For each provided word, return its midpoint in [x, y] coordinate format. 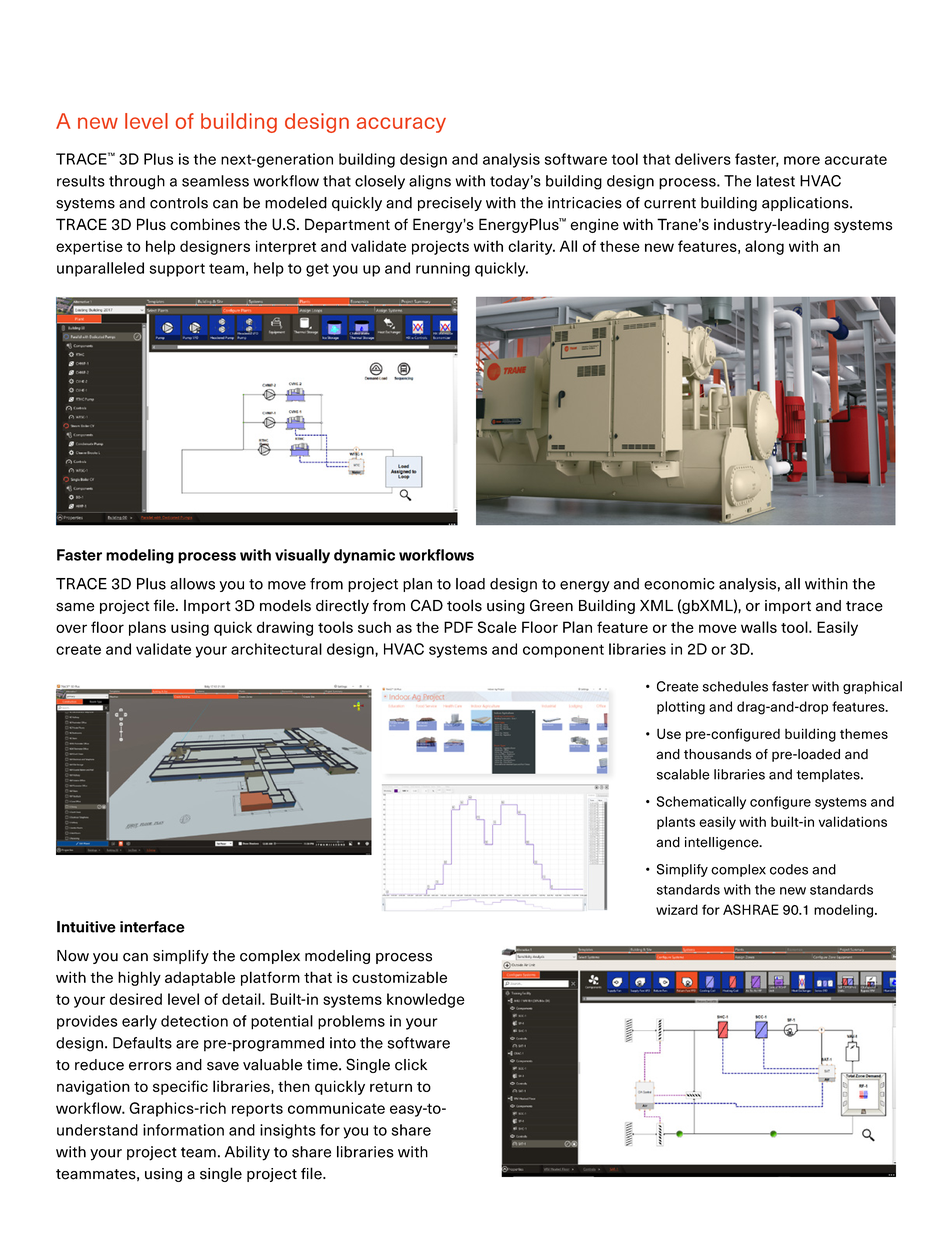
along [764, 247]
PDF [458, 627]
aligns [430, 182]
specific [180, 1087]
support [177, 270]
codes [789, 869]
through [137, 182]
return [391, 1087]
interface [152, 927]
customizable [399, 977]
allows [192, 584]
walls [759, 627]
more [802, 160]
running [443, 269]
